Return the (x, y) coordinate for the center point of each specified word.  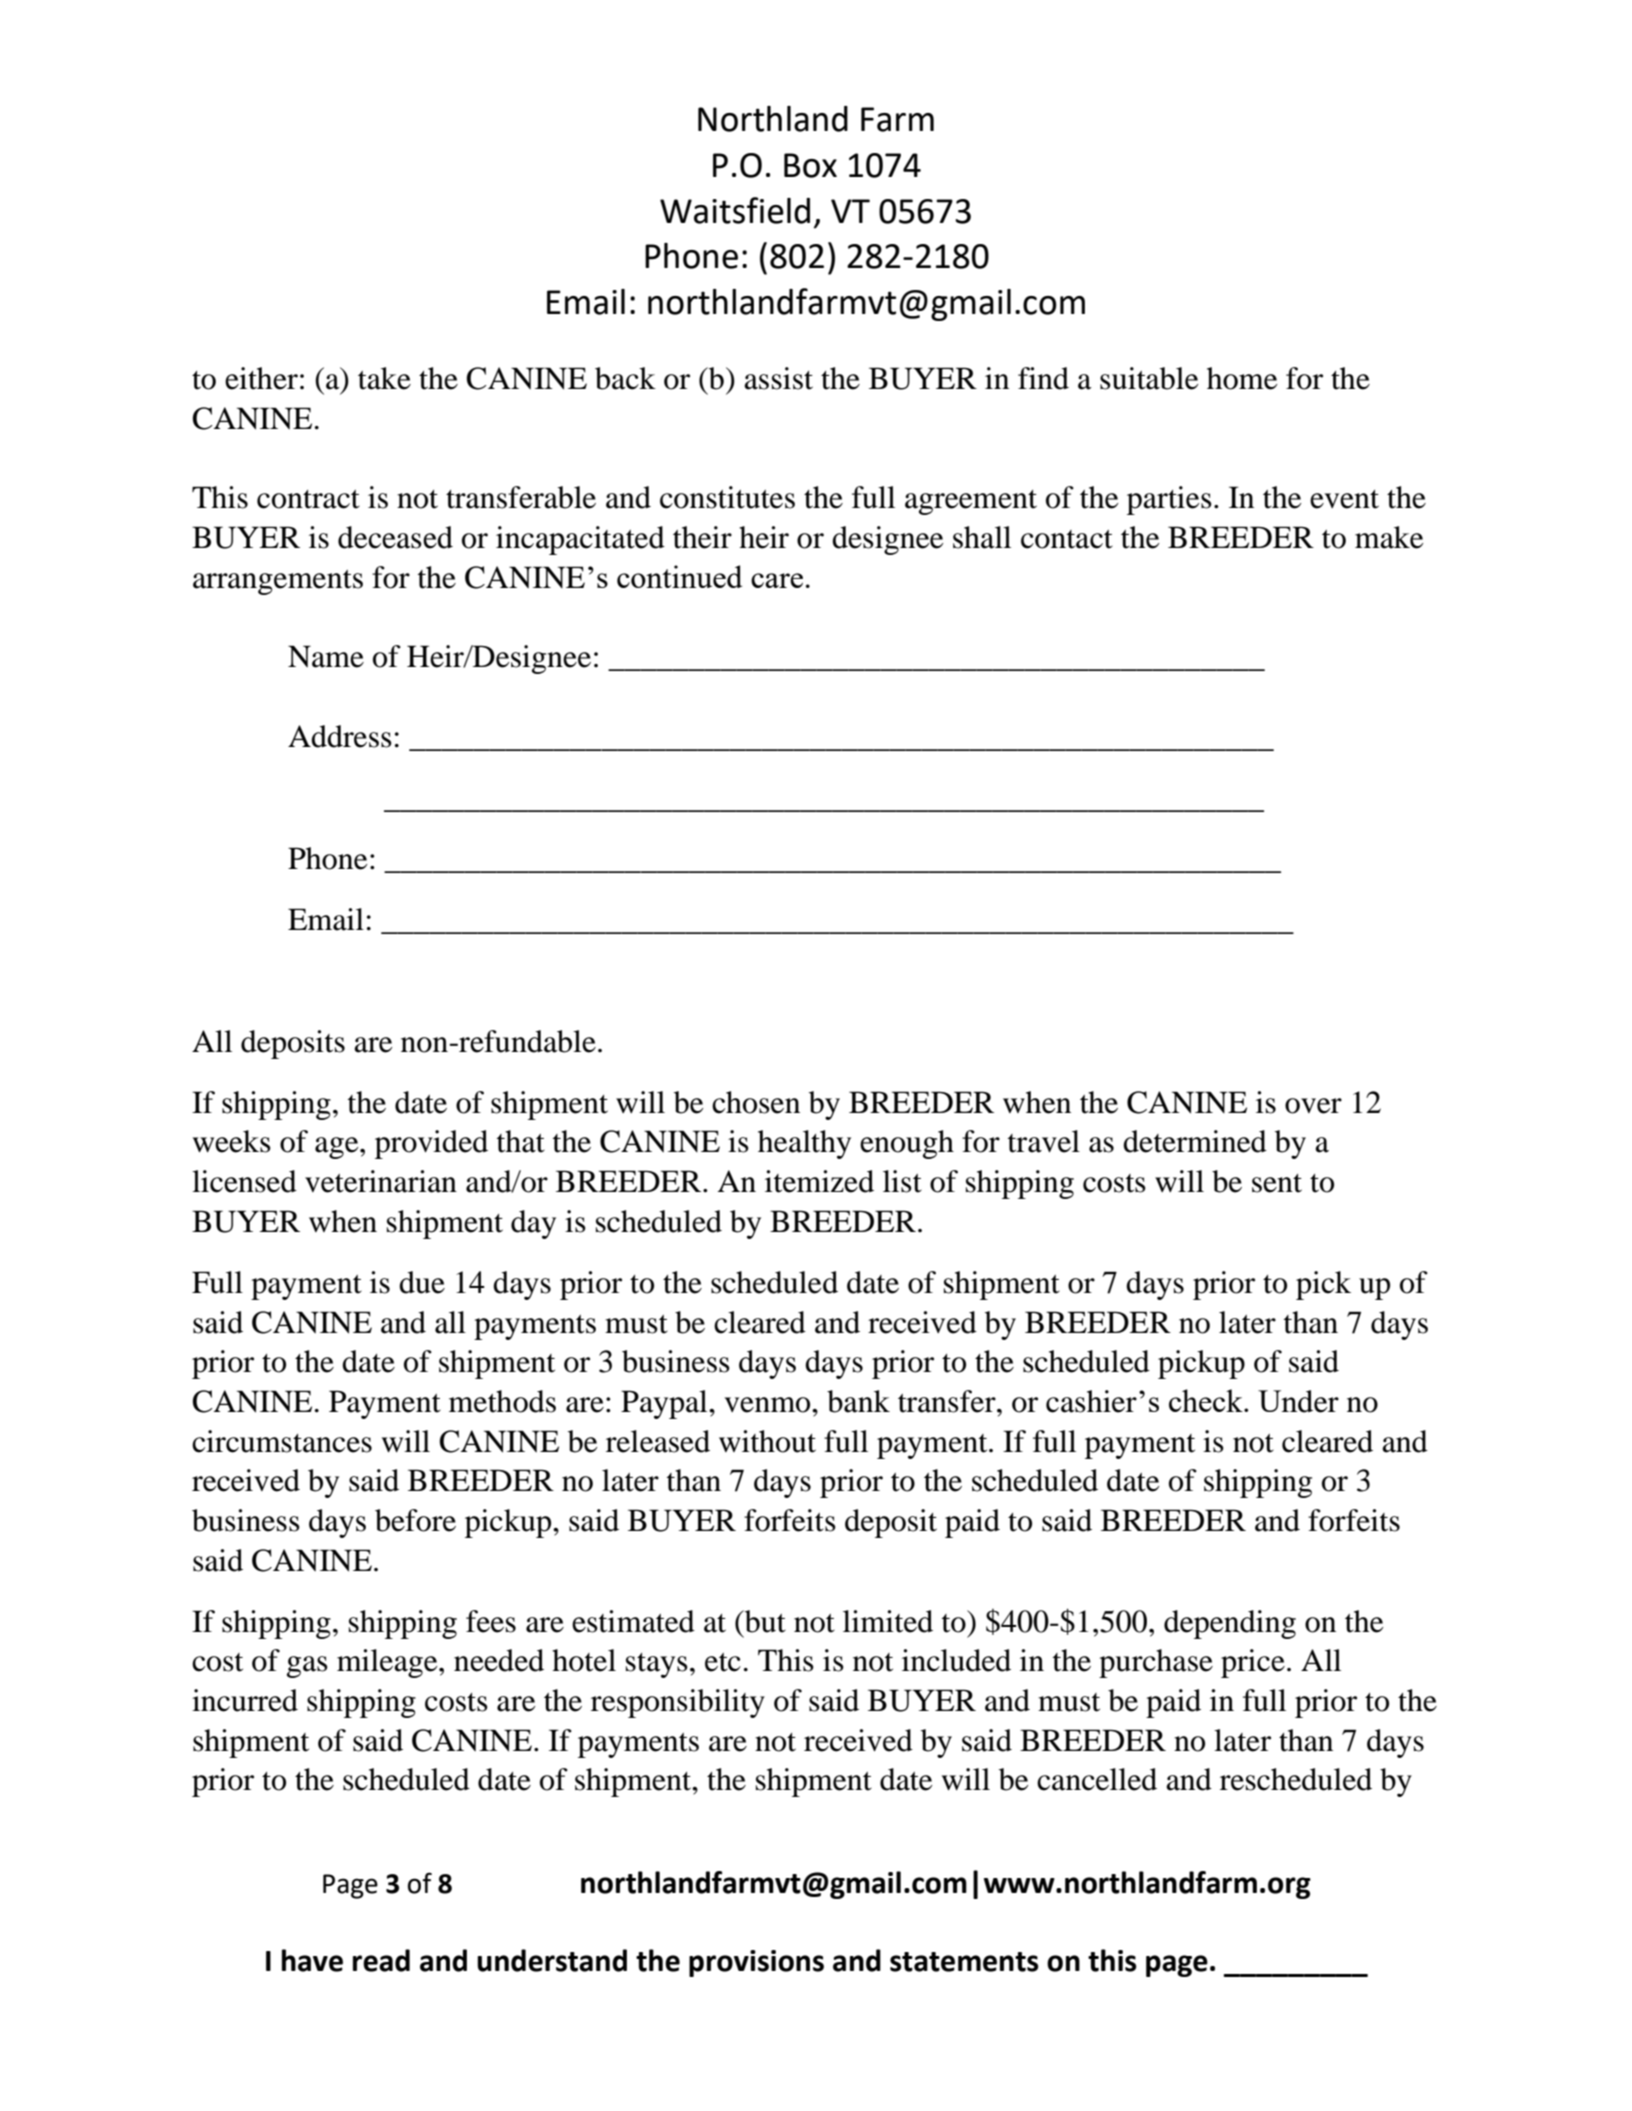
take (384, 378)
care (777, 580)
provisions (756, 1963)
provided (431, 1144)
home (1242, 378)
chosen (756, 1102)
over (1313, 1106)
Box (810, 165)
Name (326, 656)
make (1389, 537)
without (767, 1441)
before (415, 1520)
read (381, 1960)
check (1207, 1400)
